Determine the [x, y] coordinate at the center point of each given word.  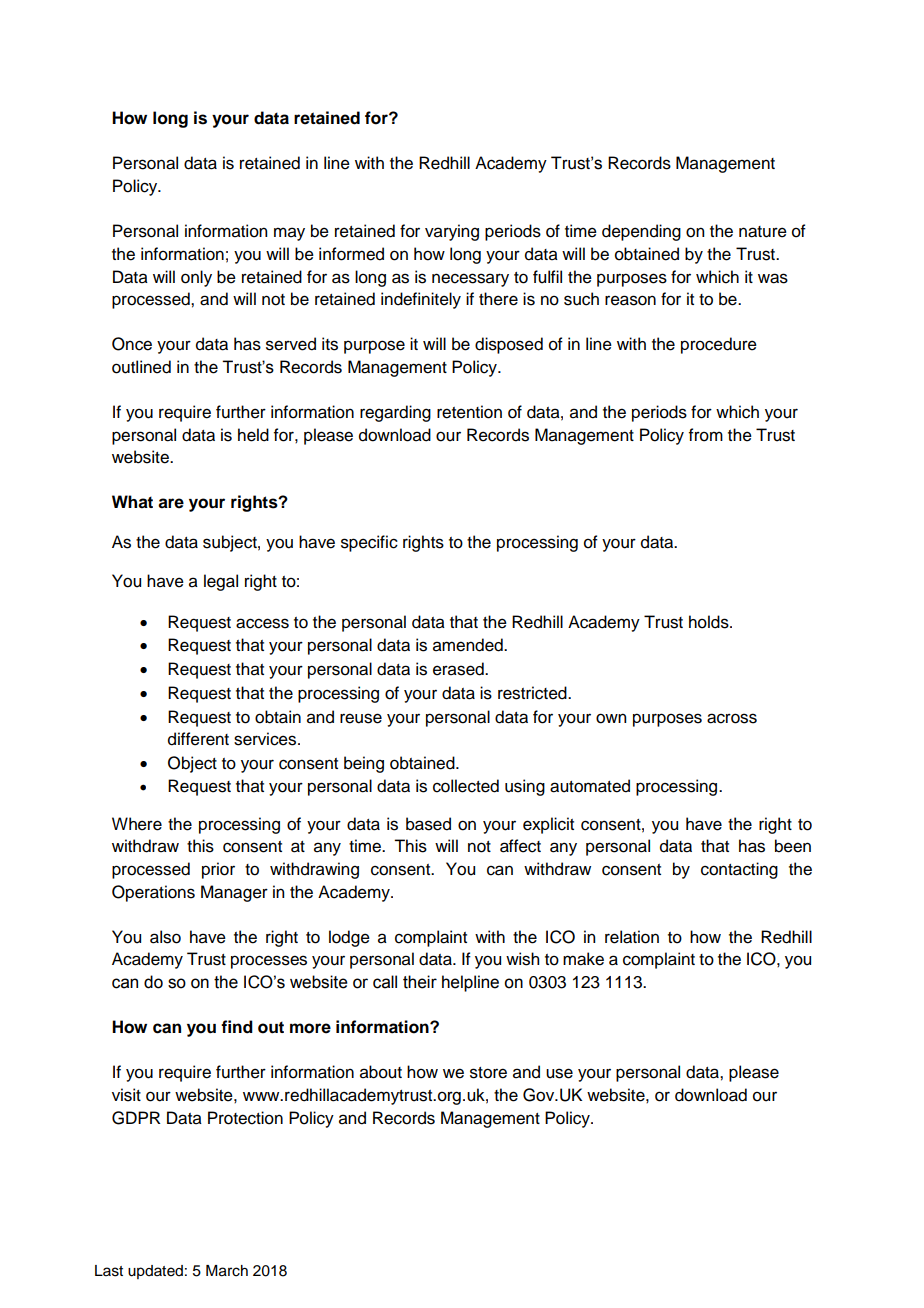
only [196, 278]
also [165, 937]
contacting [739, 870]
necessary [470, 280]
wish [522, 959]
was [773, 278]
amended [469, 645]
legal [221, 582]
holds [710, 622]
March [227, 1271]
